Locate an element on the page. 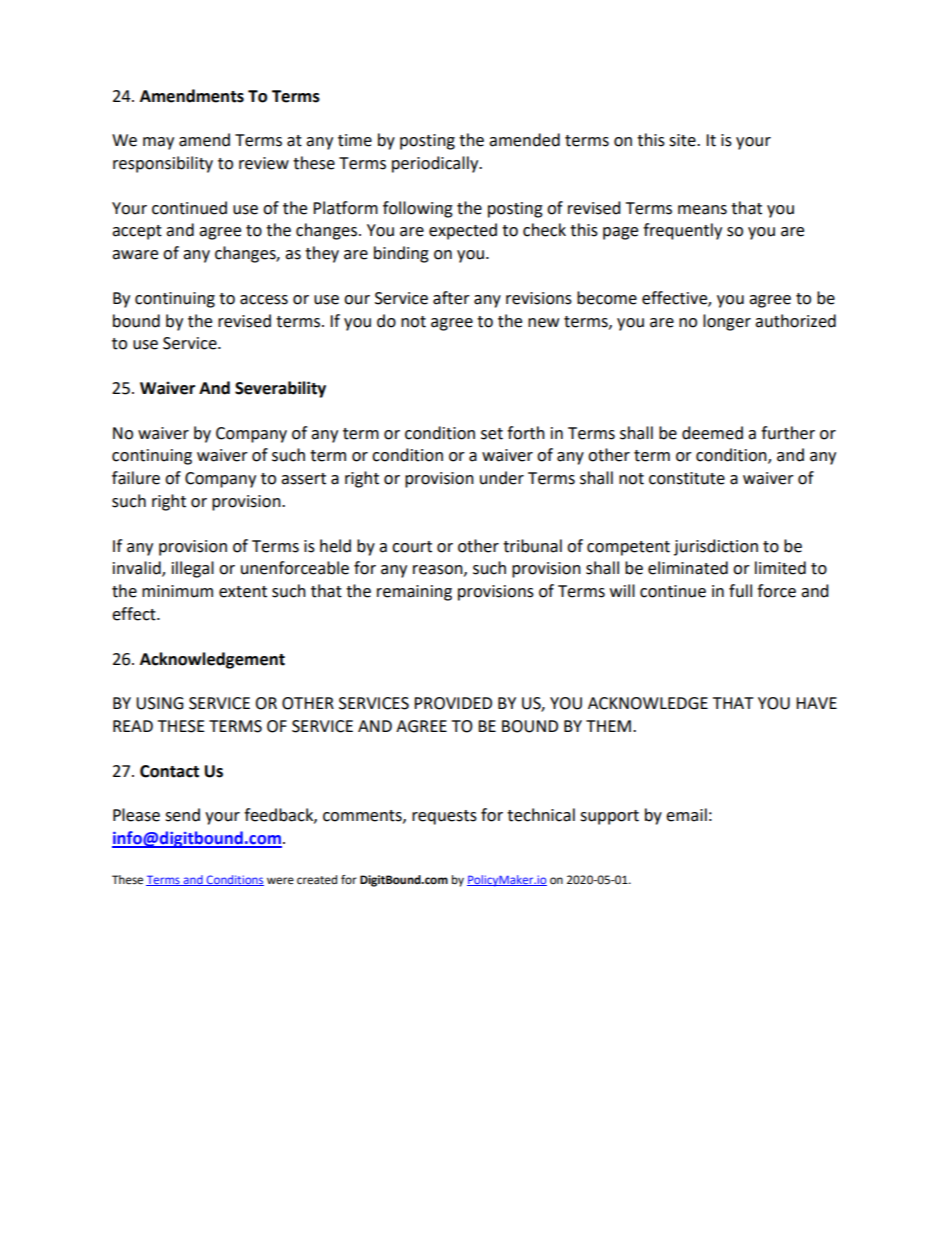  full is located at coordinates (740, 591).
